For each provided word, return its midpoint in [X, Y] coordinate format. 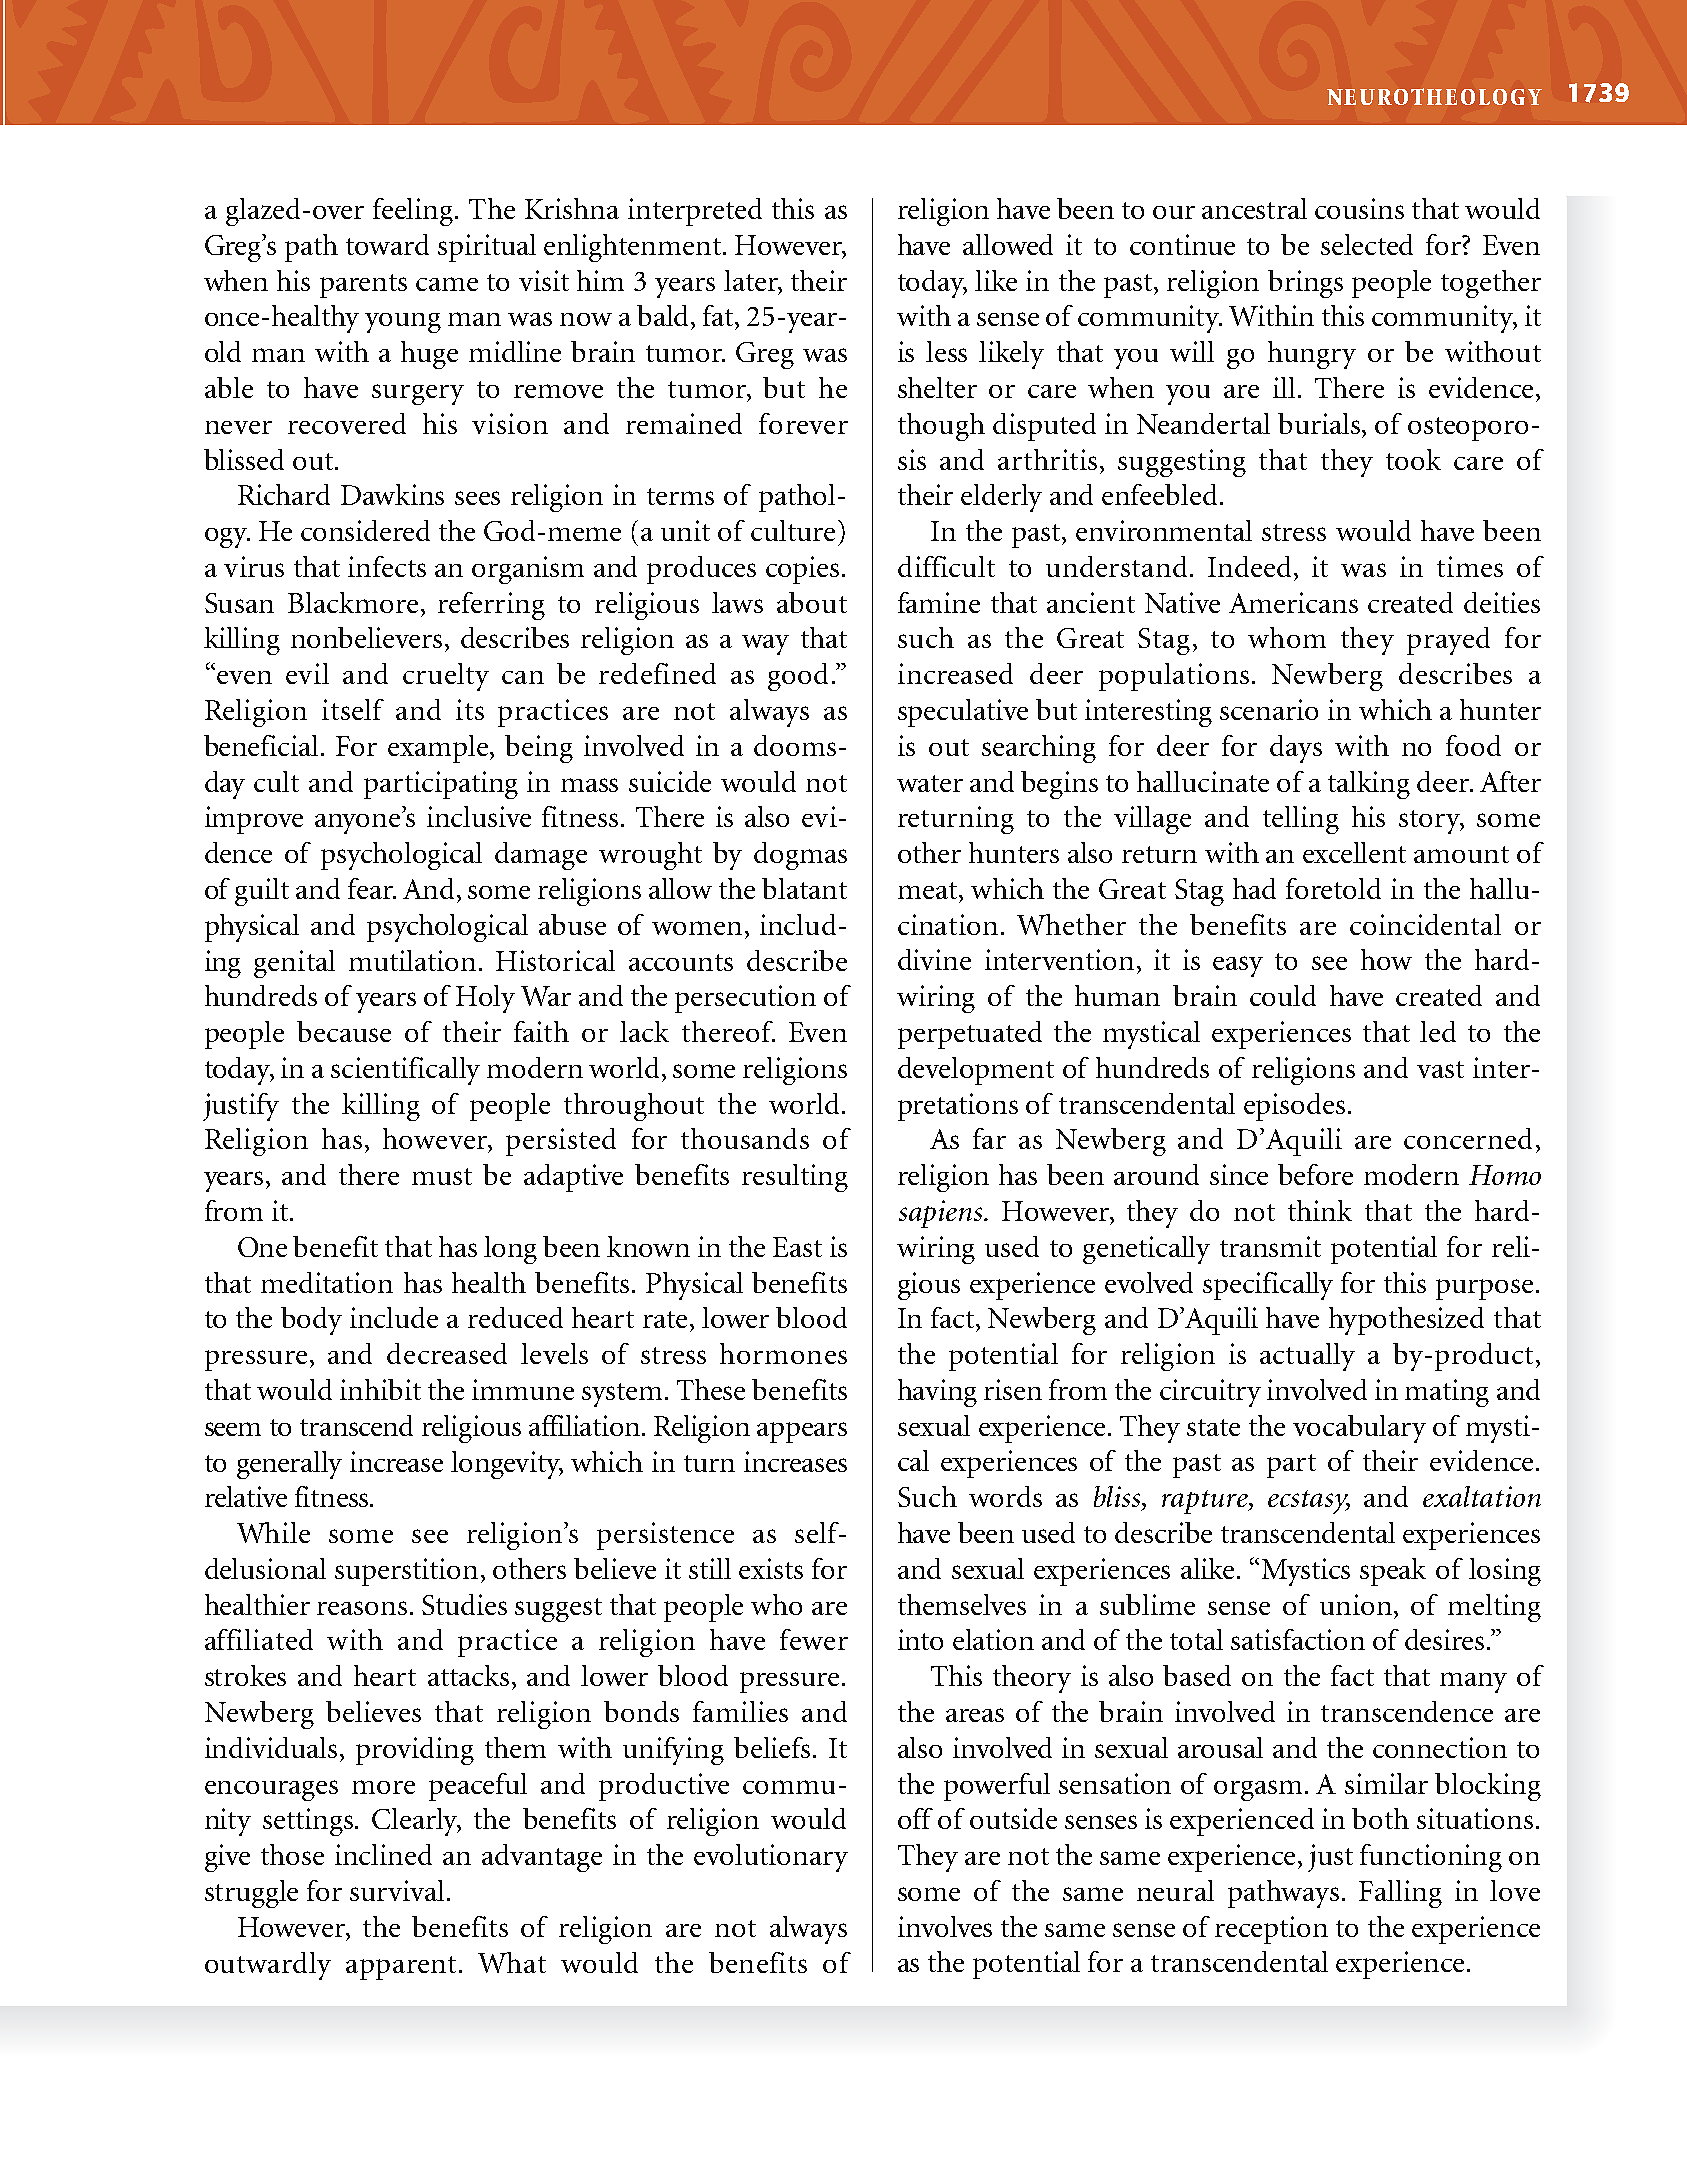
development [976, 1071]
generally [289, 1465]
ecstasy [1309, 1502]
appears [802, 1432]
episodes [1294, 1107]
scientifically [405, 1071]
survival [397, 1890]
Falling [1400, 1894]
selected [1367, 244]
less [946, 351]
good [798, 677]
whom [1287, 637]
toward [387, 244]
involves [945, 1926]
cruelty [446, 677]
